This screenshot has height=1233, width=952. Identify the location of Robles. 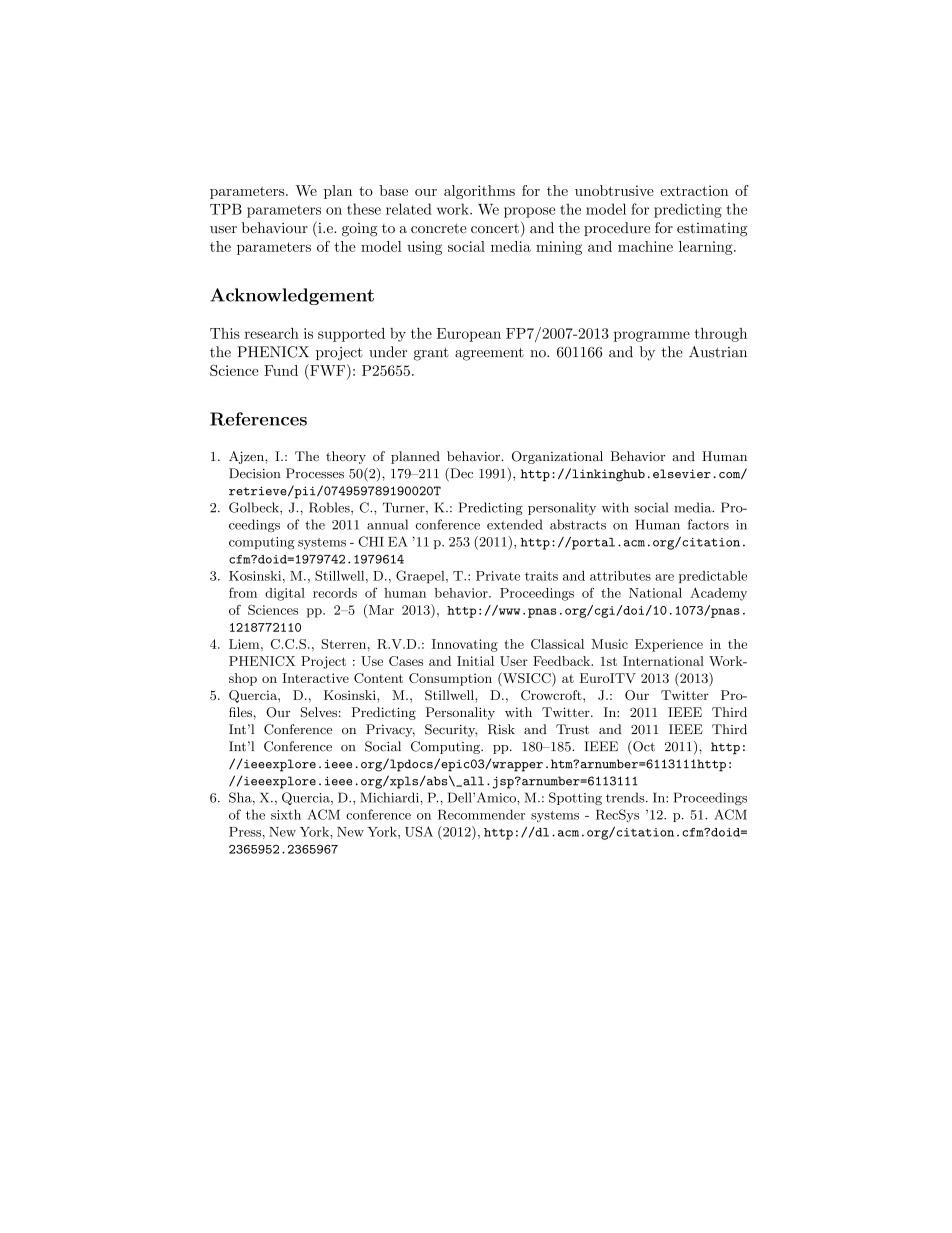
(330, 508).
